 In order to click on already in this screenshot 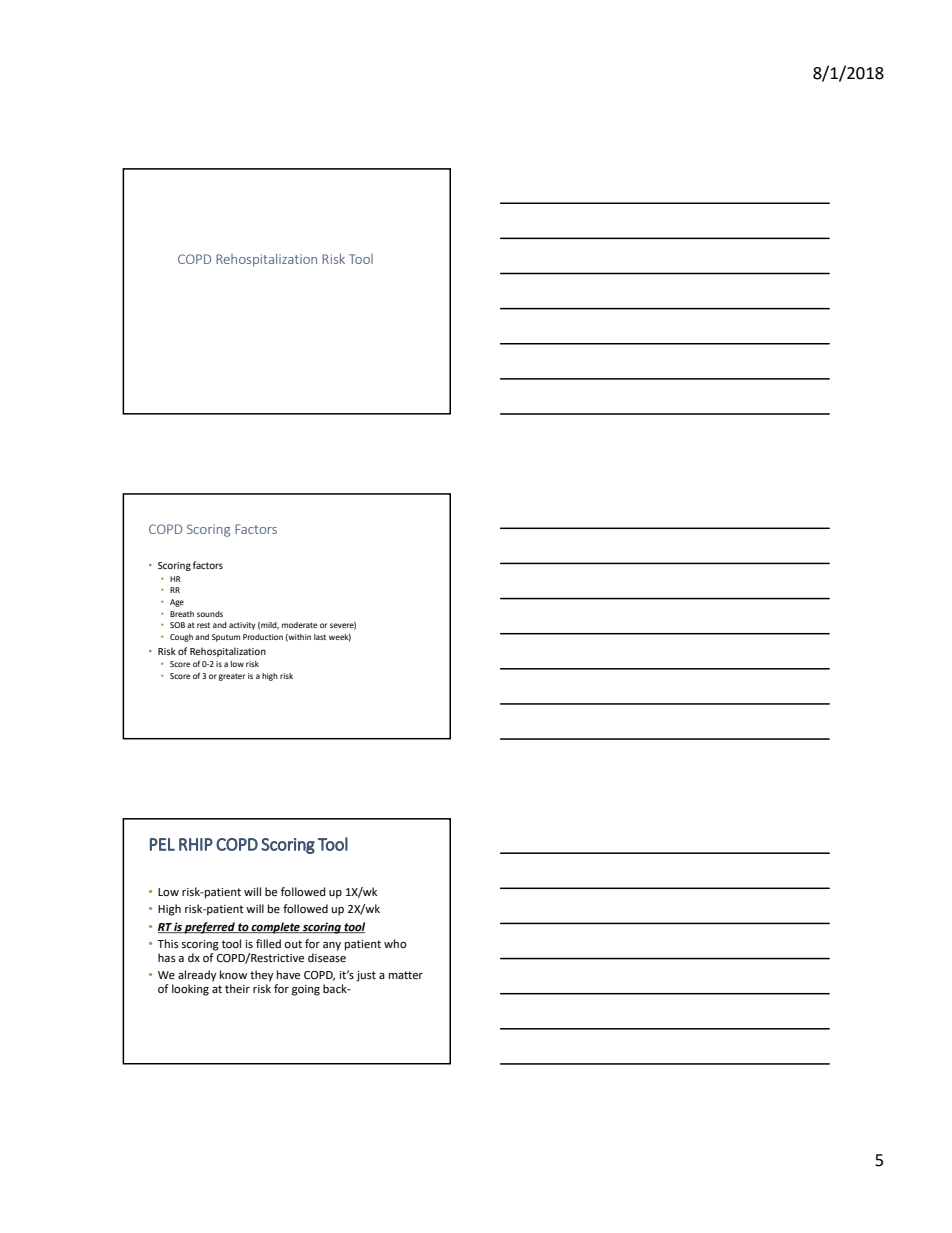, I will do `click(197, 976)`.
